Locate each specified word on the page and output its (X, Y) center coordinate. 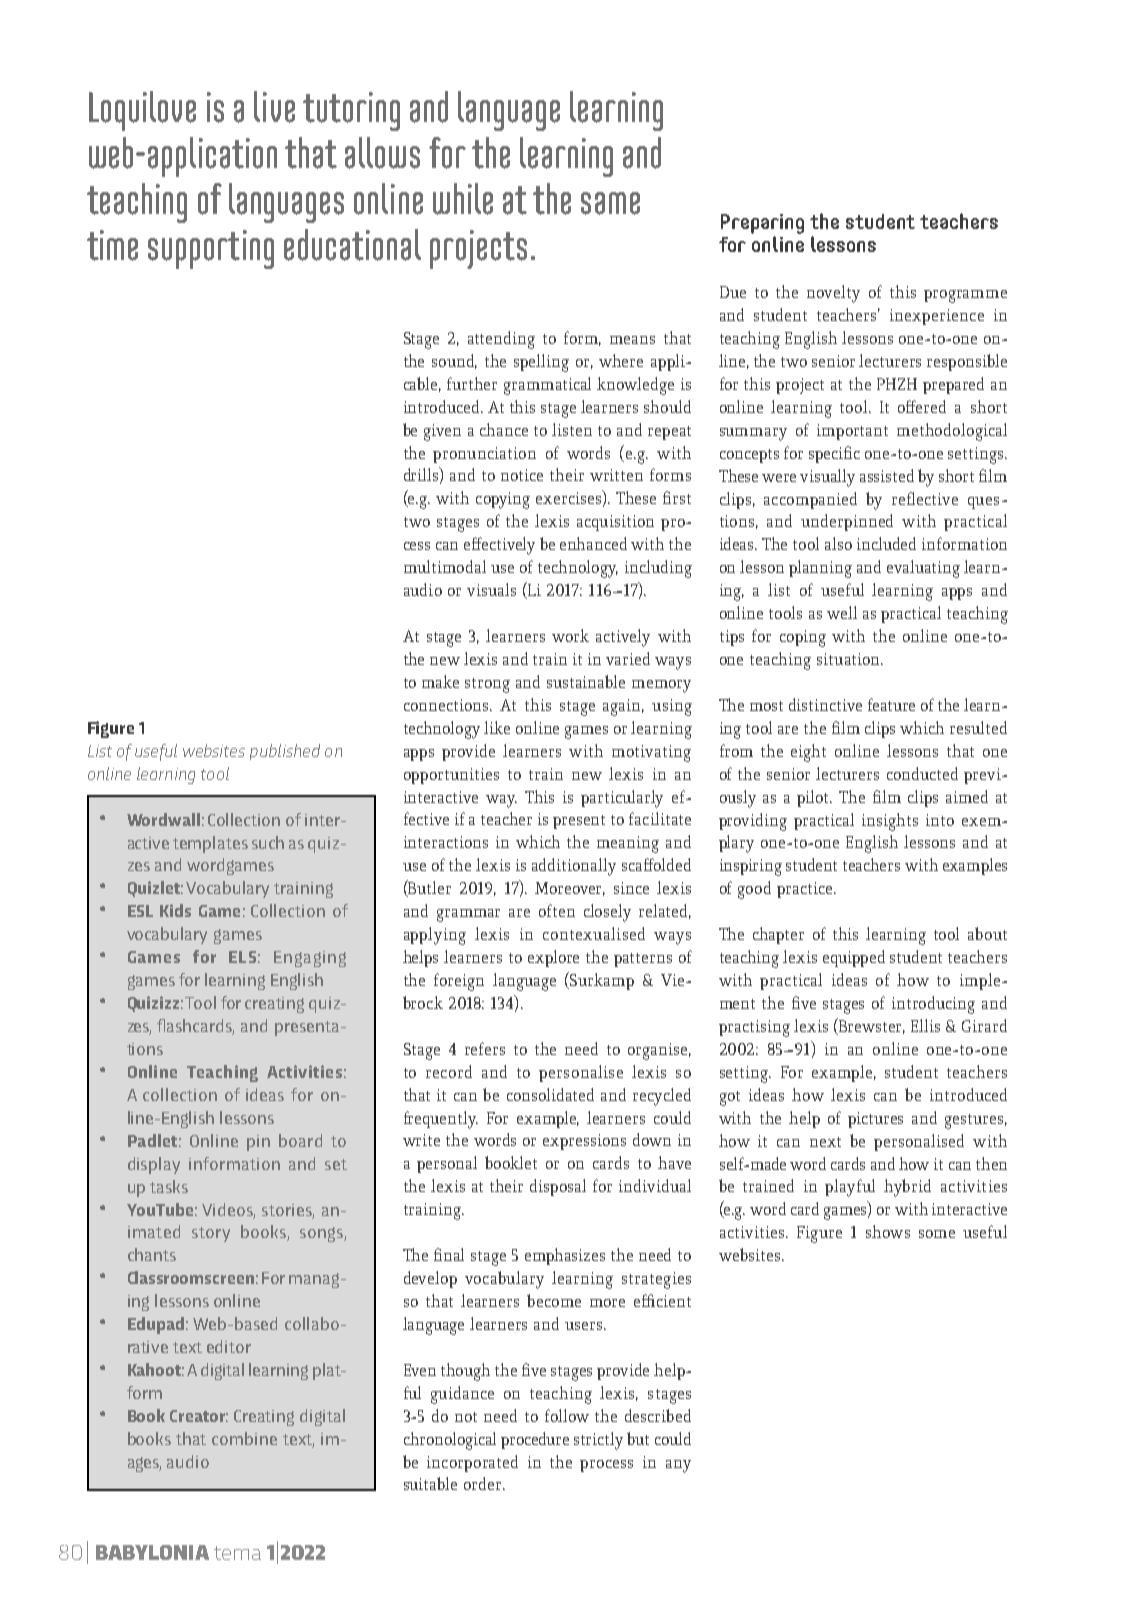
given (442, 432)
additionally (574, 867)
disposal (558, 1187)
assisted (887, 475)
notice (522, 475)
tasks (169, 1186)
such (268, 842)
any (678, 1466)
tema (237, 1553)
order (484, 1483)
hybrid (907, 1188)
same (610, 203)
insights (890, 822)
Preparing (762, 224)
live (274, 107)
